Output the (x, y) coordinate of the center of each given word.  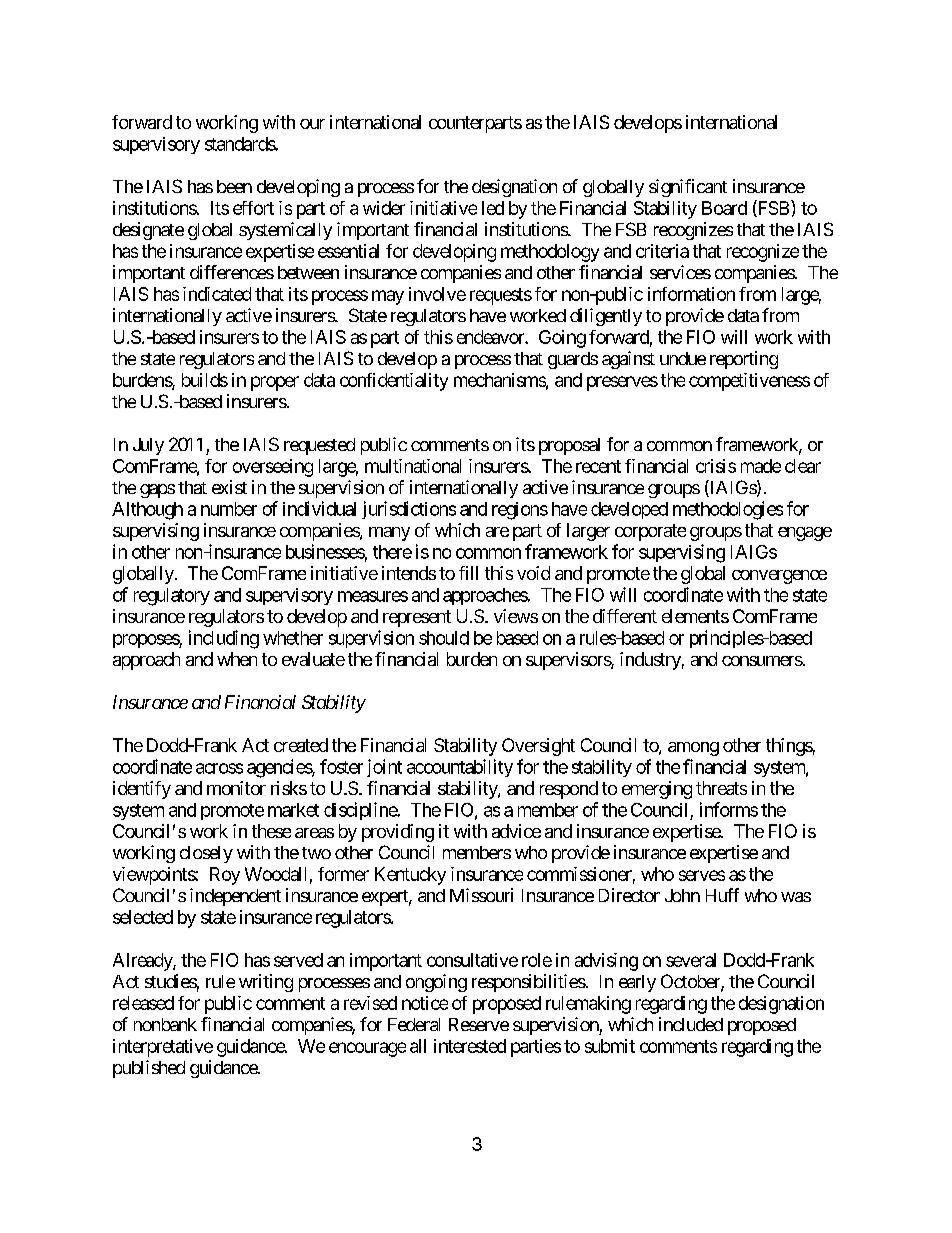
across (219, 768)
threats (721, 788)
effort (253, 208)
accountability (460, 768)
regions (520, 511)
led (493, 208)
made (761, 466)
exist (229, 487)
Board (724, 208)
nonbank (165, 1024)
